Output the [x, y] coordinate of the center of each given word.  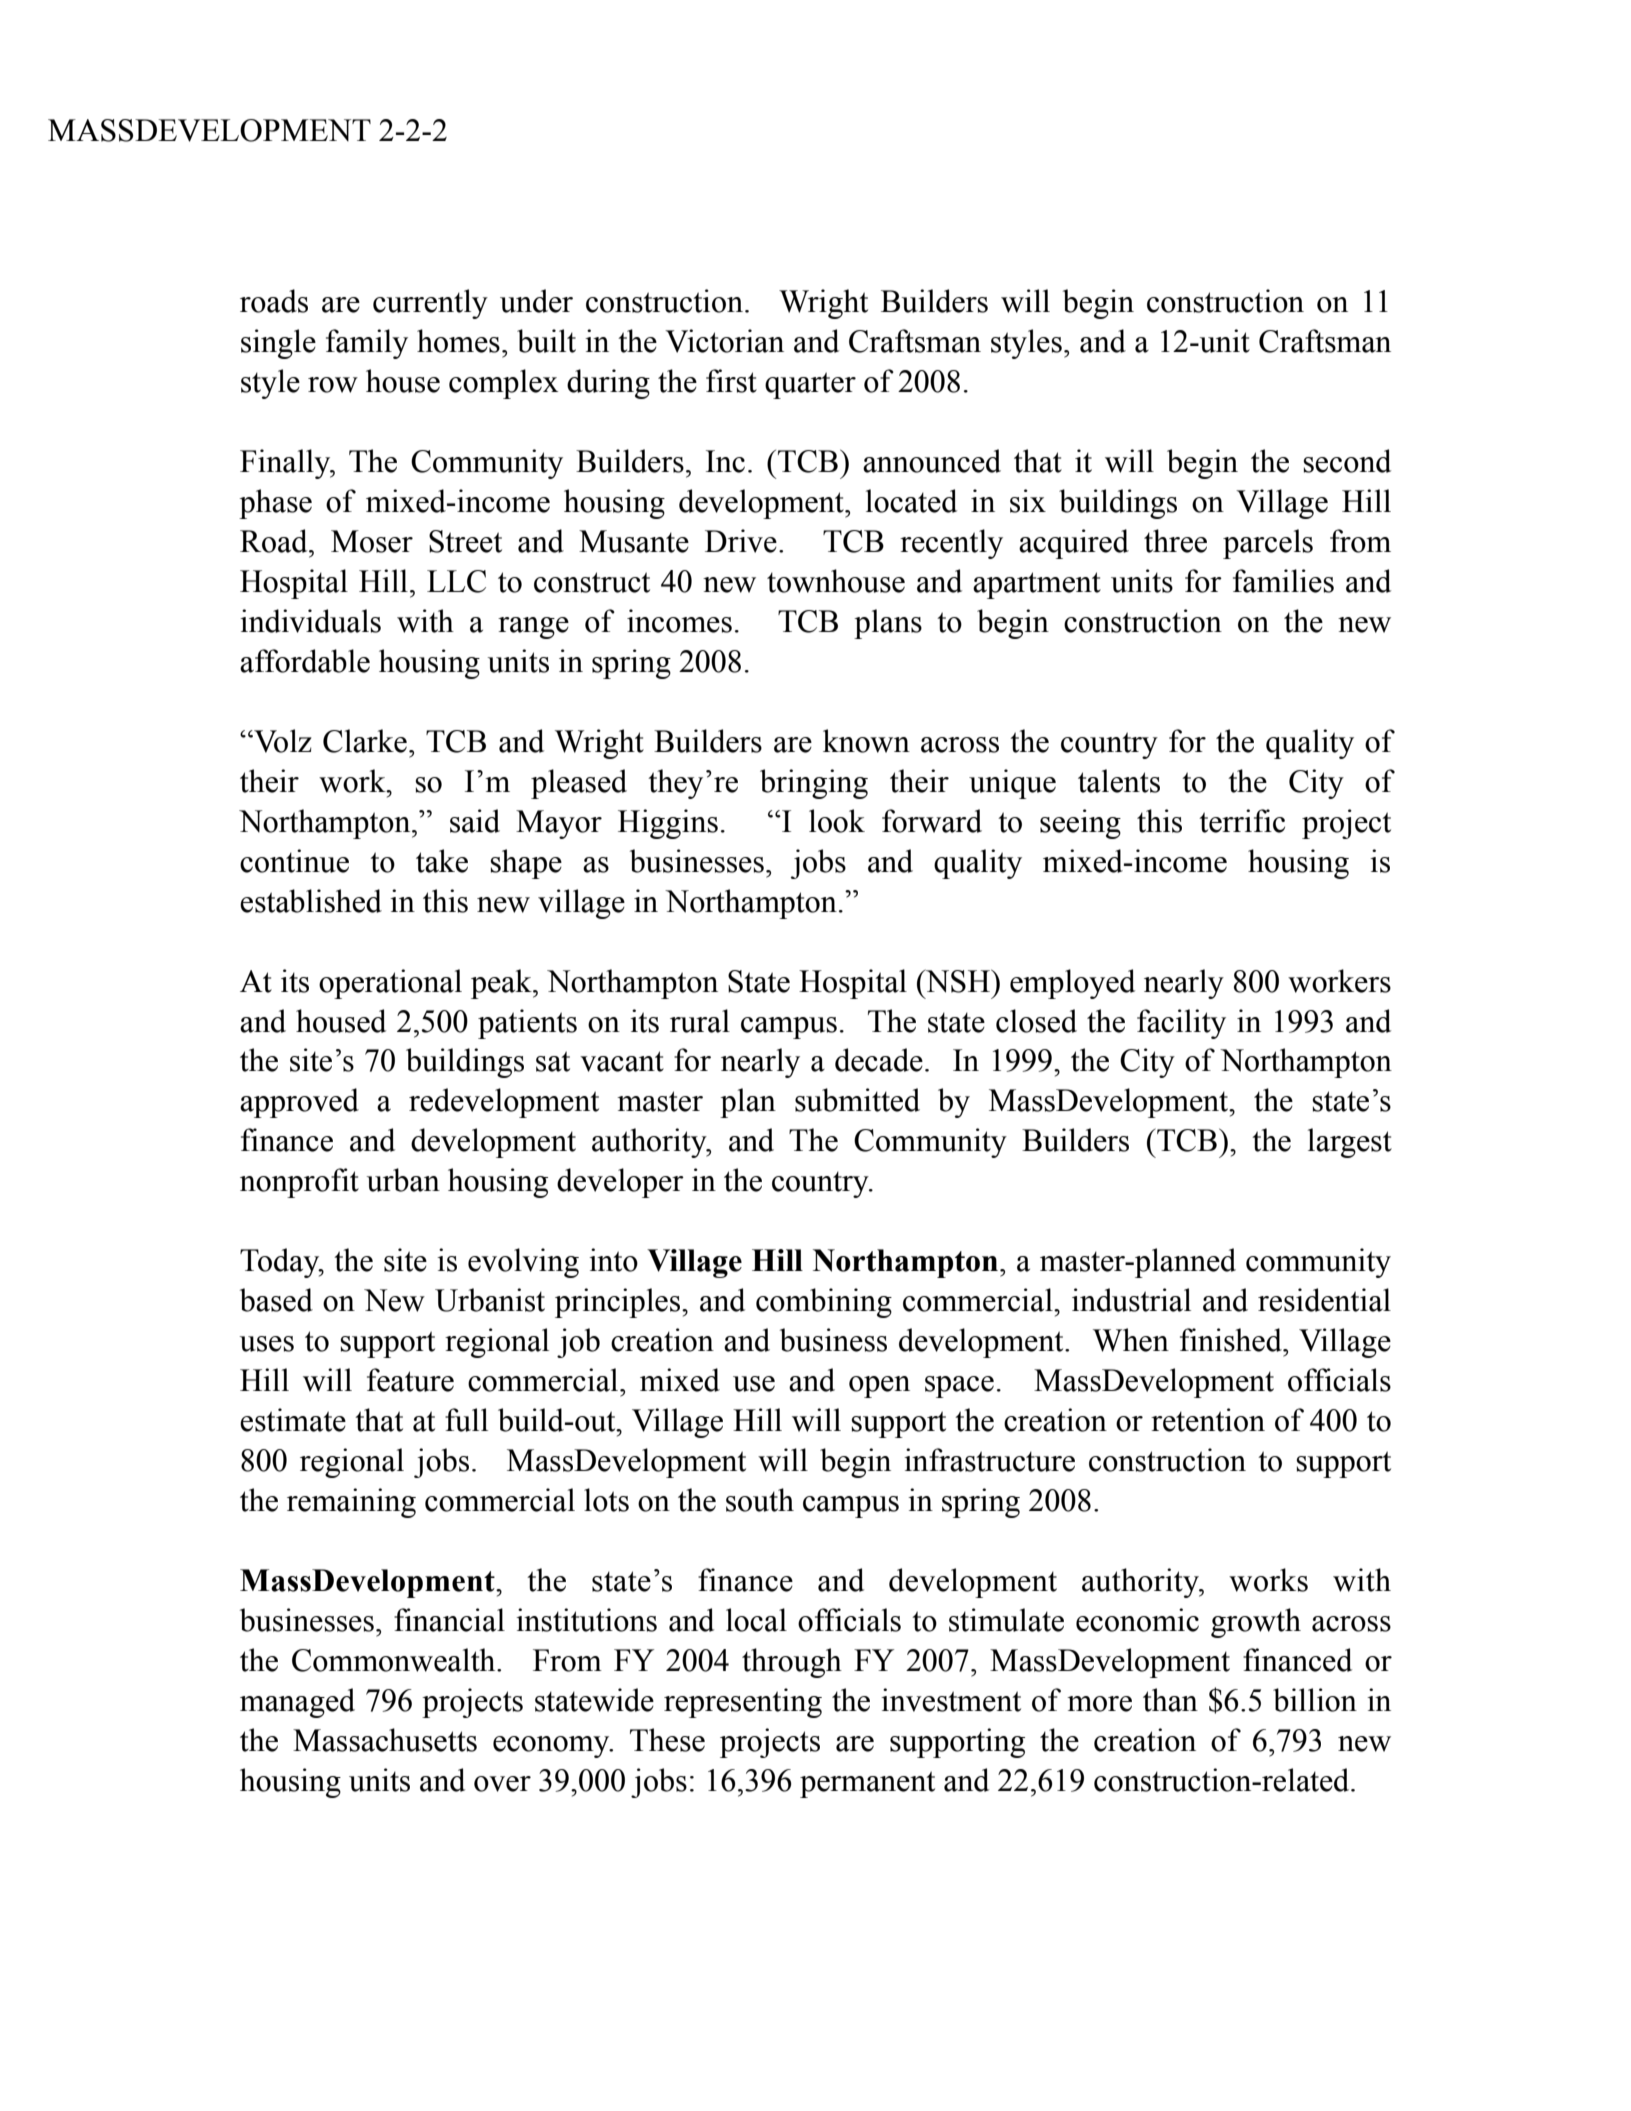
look [837, 821]
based [276, 1300]
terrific [1242, 821]
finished [1232, 1340]
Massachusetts [385, 1740]
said [475, 821]
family [367, 344]
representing [743, 1703]
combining [824, 1303]
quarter [810, 385]
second [1347, 461]
